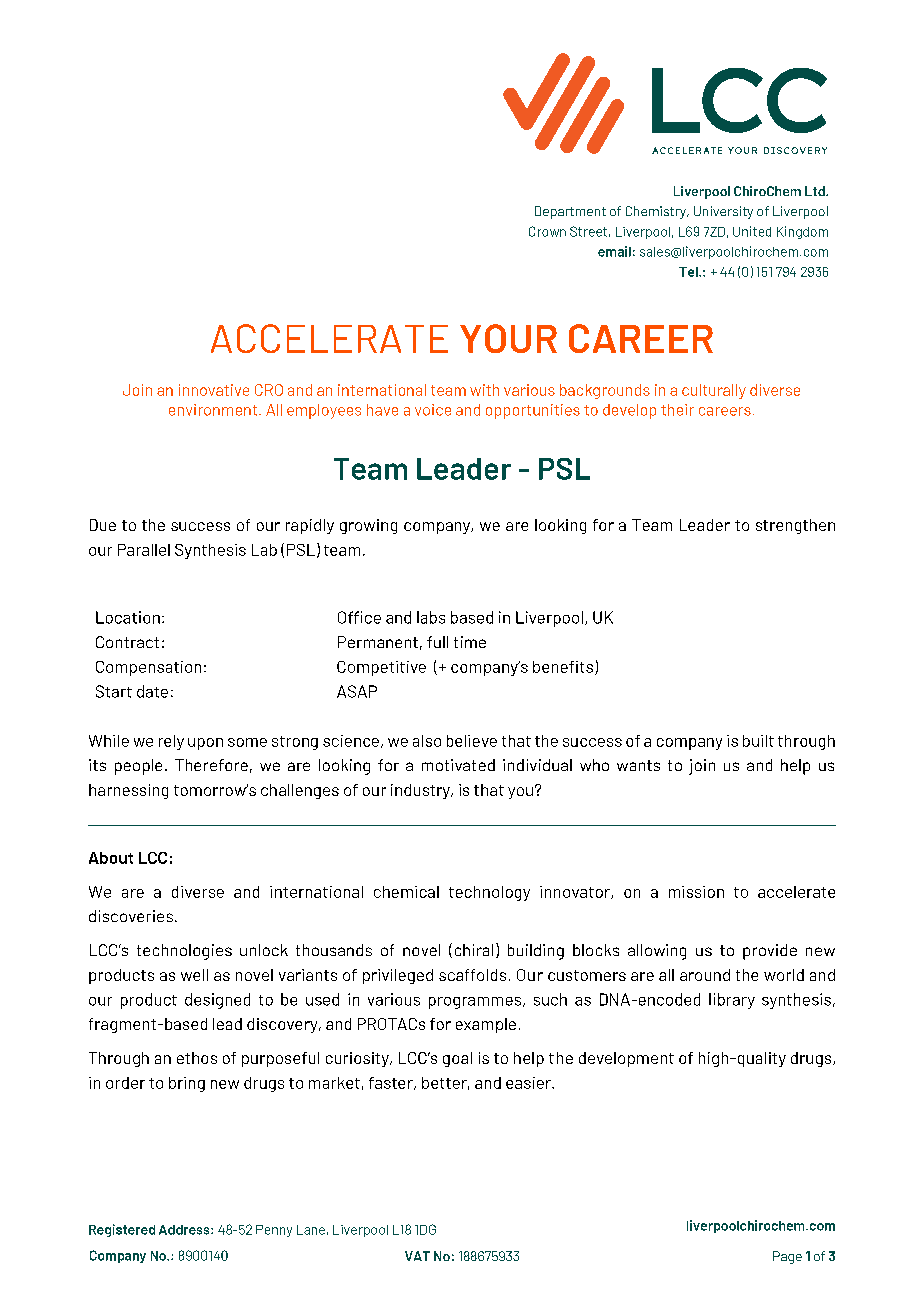  Describe the element at coordinates (787, 1257) in the screenshot. I see `Page` at that location.
